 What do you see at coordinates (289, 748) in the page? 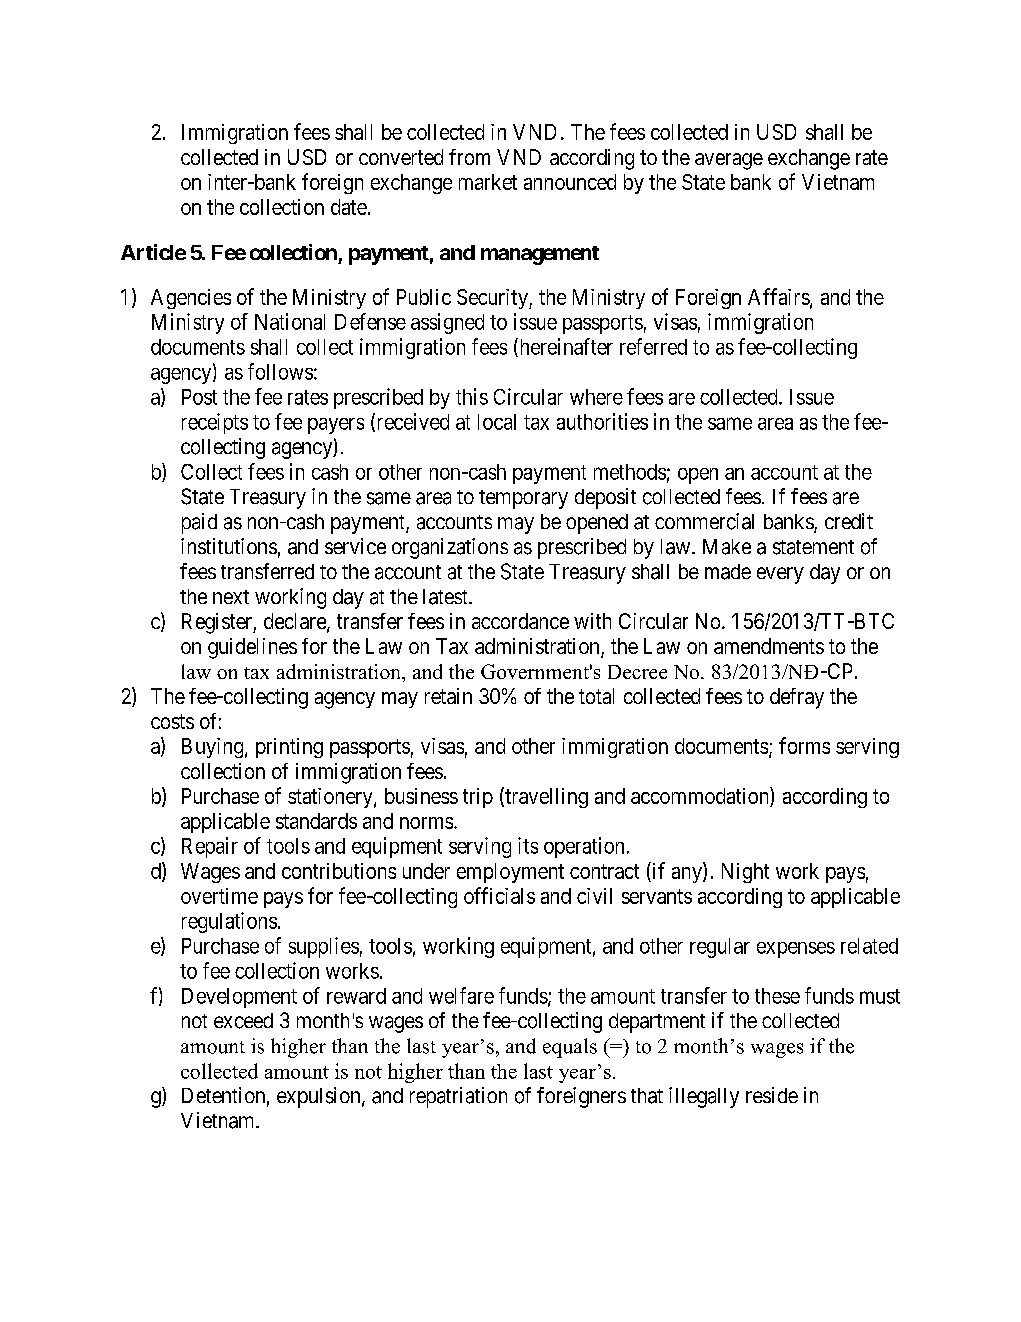
I see `printing` at bounding box center [289, 748].
